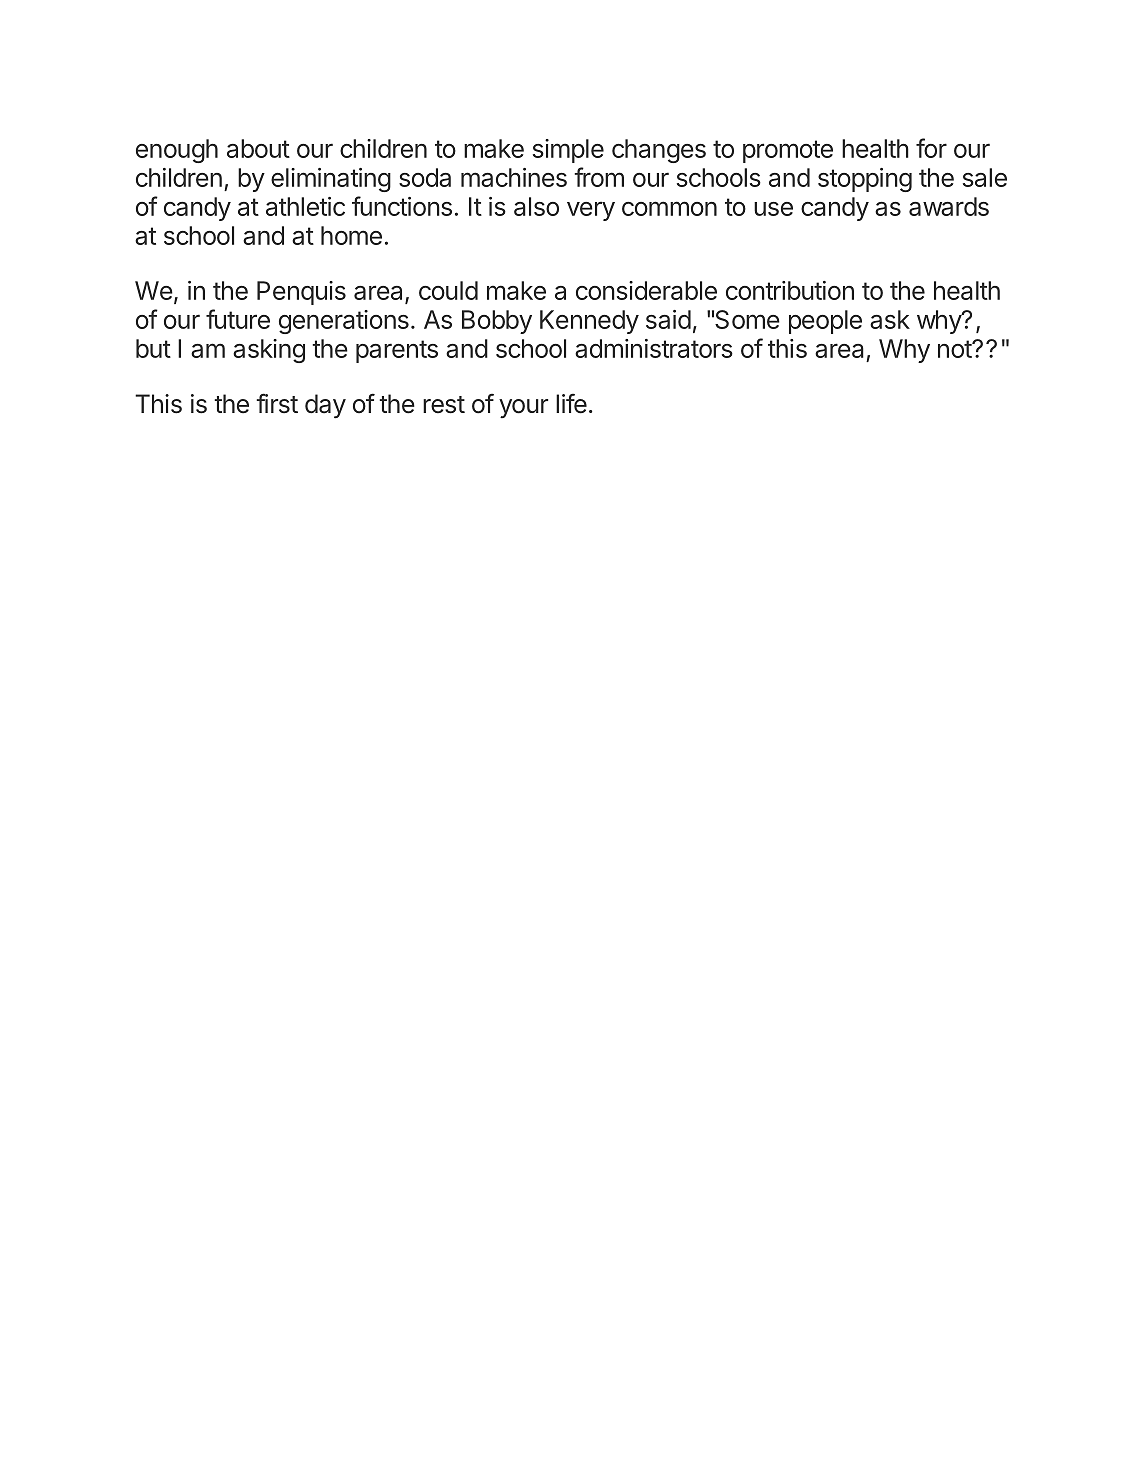 Image resolution: width=1143 pixels, height=1479 pixels. Describe the element at coordinates (646, 290) in the screenshot. I see `considerable` at that location.
